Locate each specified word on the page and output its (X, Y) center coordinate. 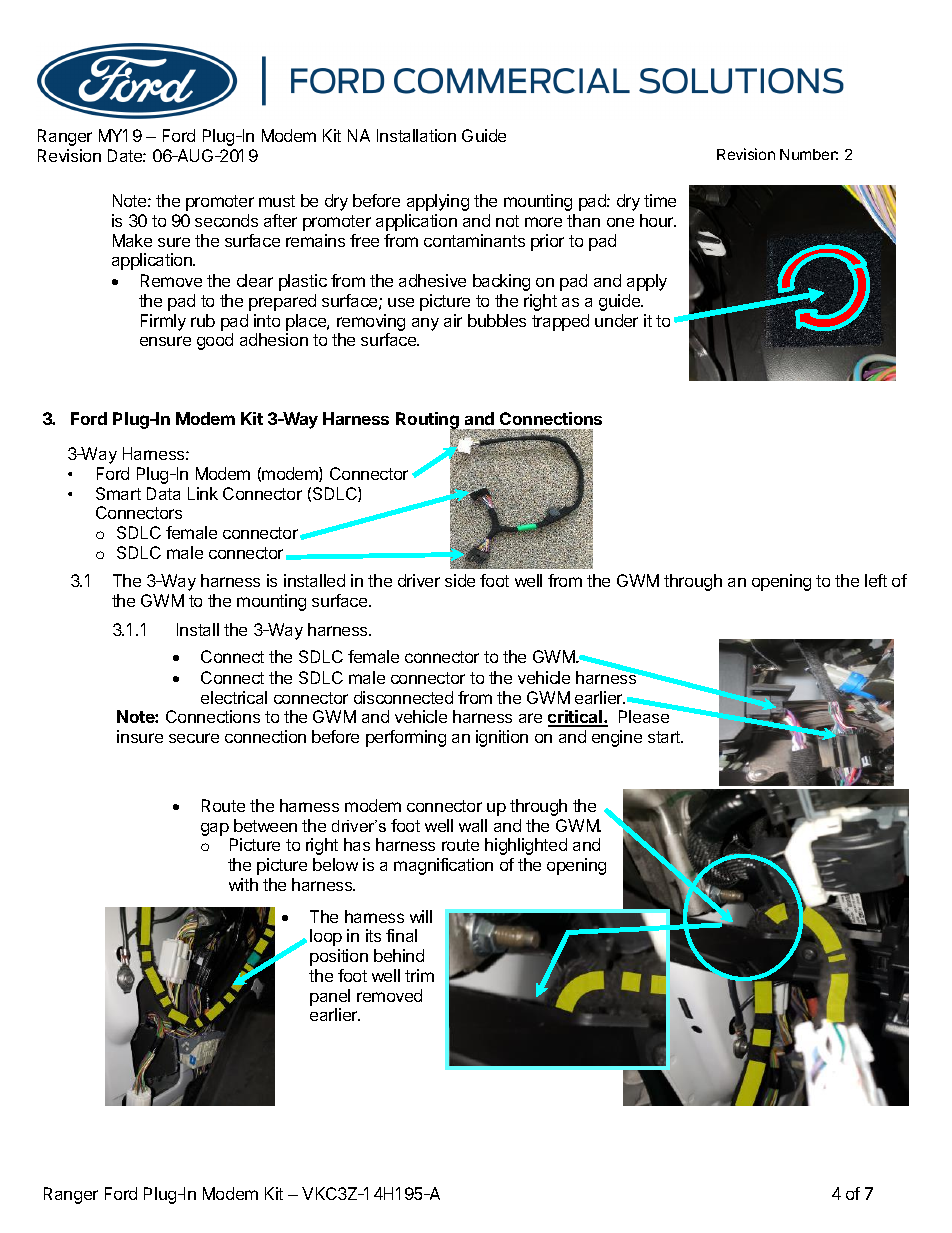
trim (419, 975)
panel (330, 997)
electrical (234, 697)
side (460, 580)
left (876, 580)
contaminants (474, 240)
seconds (226, 220)
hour (658, 220)
